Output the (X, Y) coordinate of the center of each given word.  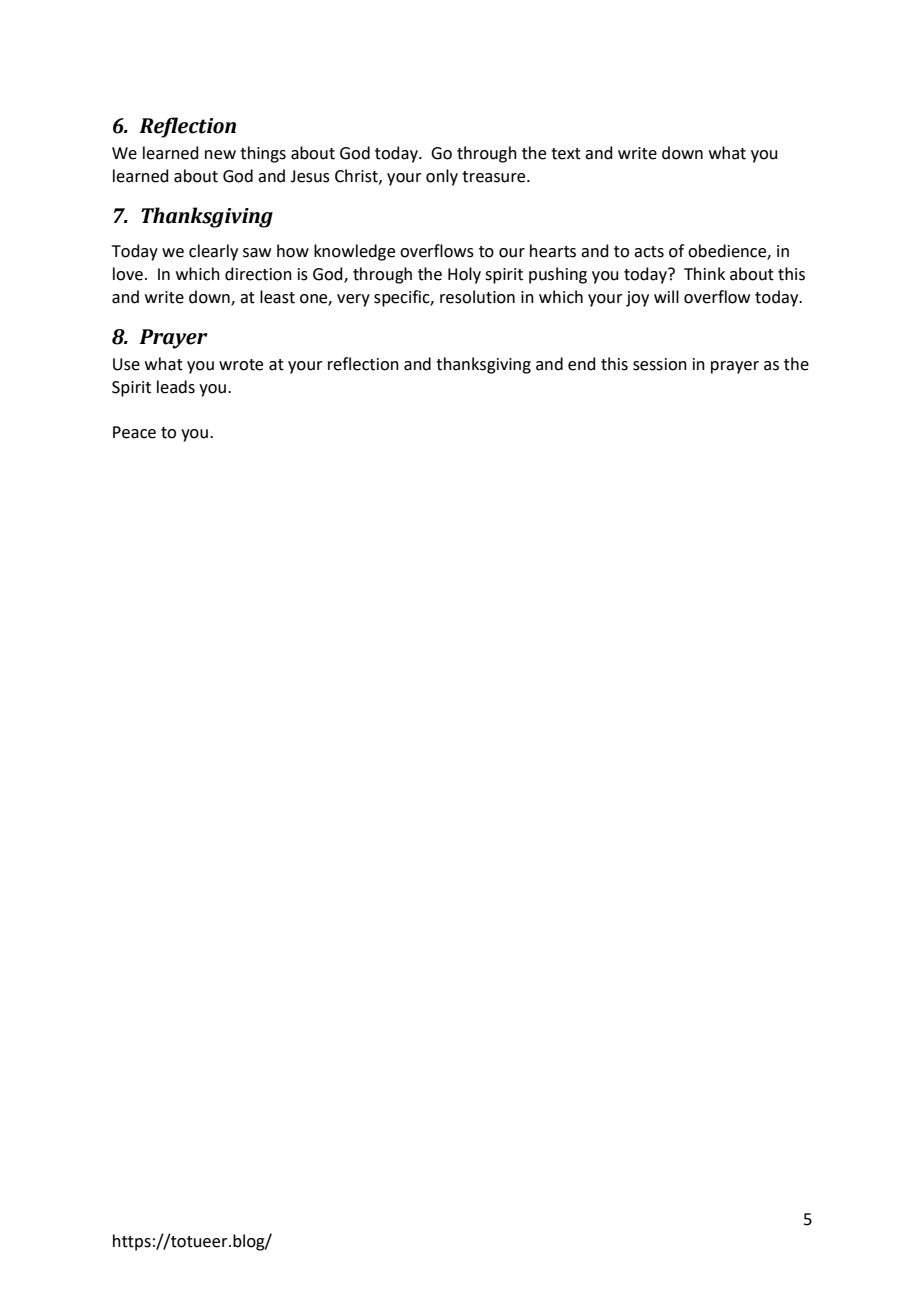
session (660, 364)
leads (176, 387)
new (220, 155)
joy (637, 299)
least (277, 297)
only (442, 177)
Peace (134, 432)
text (566, 154)
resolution (477, 297)
